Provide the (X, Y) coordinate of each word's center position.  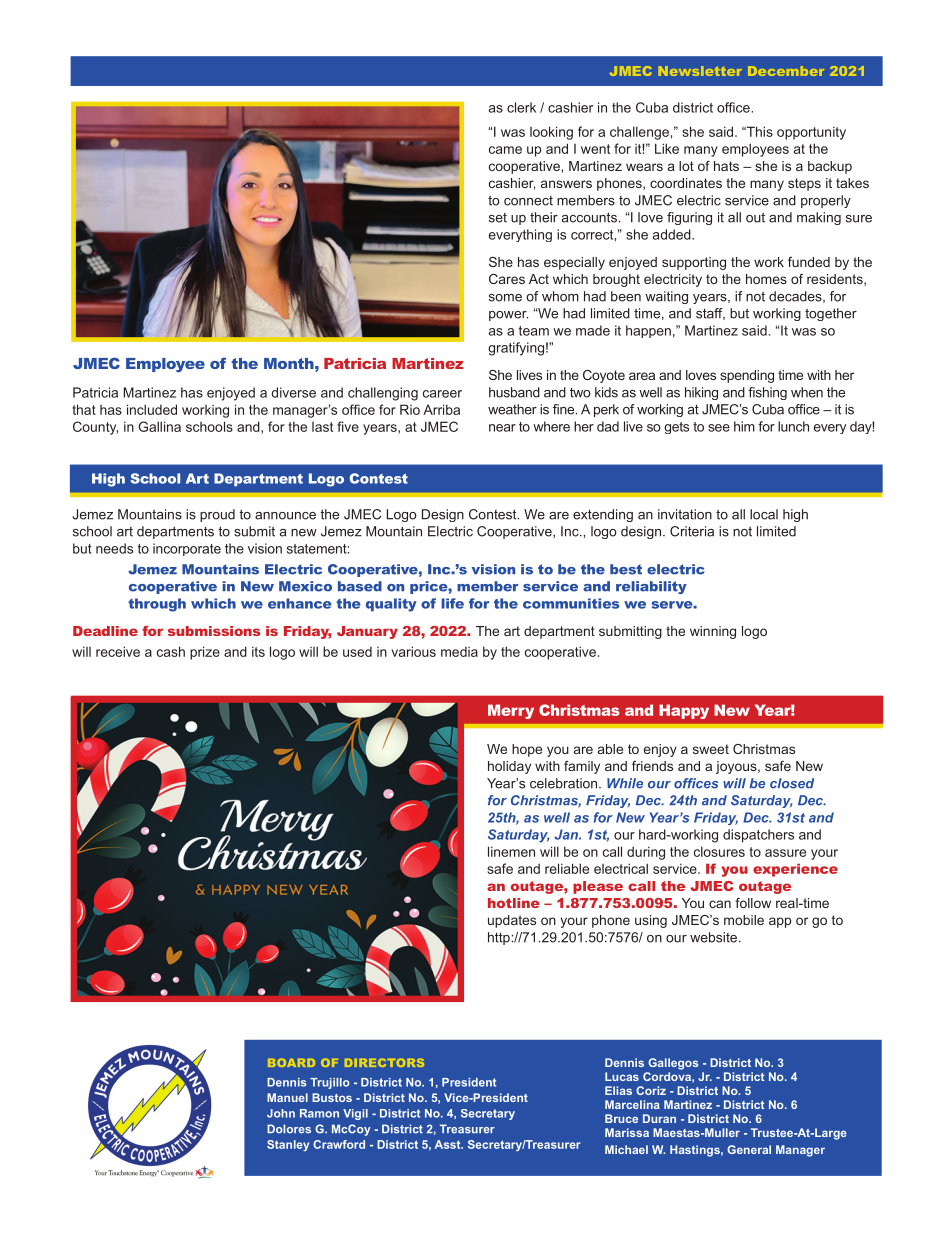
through (157, 605)
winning (713, 632)
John (281, 1113)
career (442, 394)
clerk (521, 107)
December (786, 71)
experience (795, 870)
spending (747, 376)
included (152, 409)
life (452, 603)
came (505, 150)
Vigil (355, 1114)
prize (205, 653)
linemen (511, 851)
